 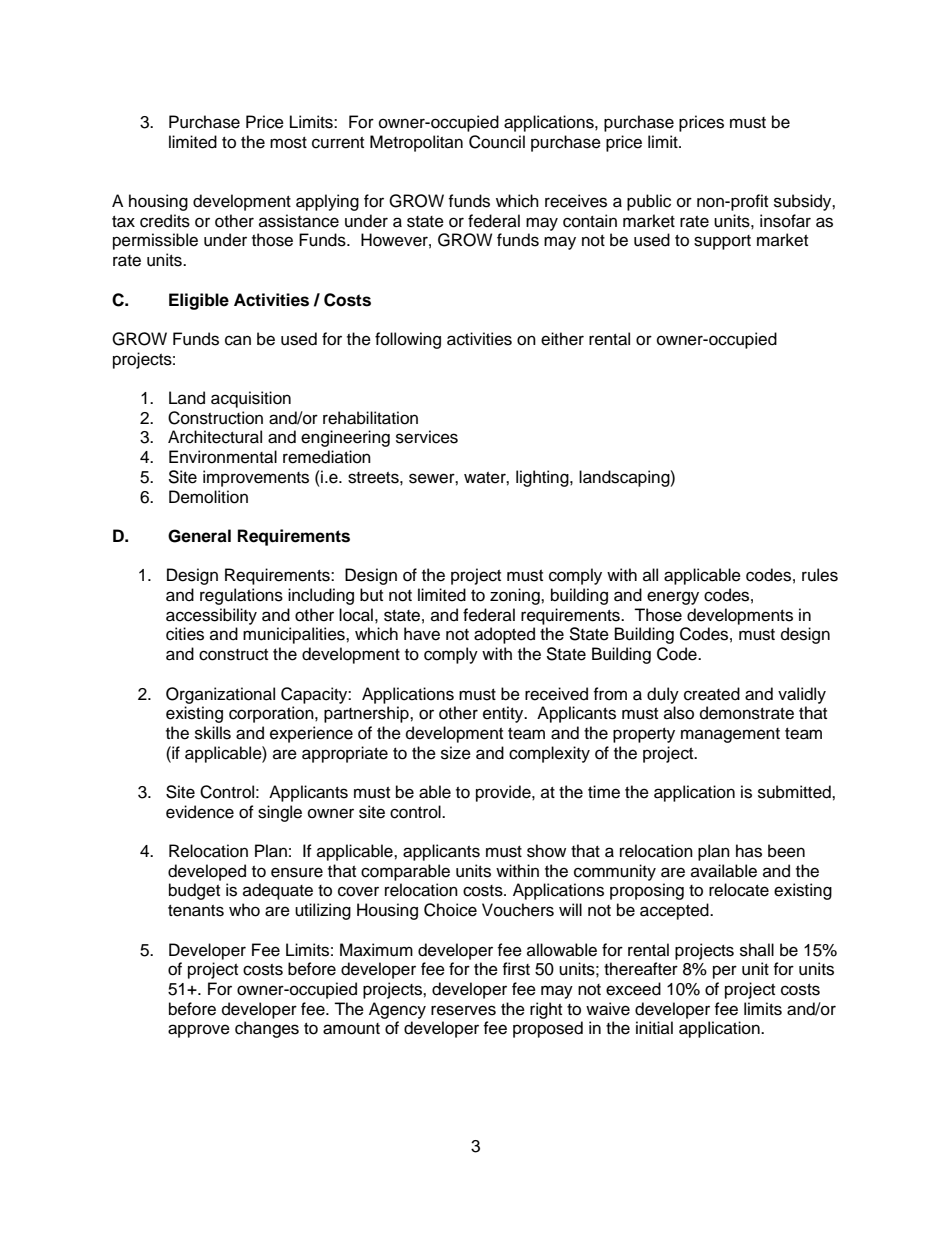 I want to click on most, so click(x=288, y=143).
